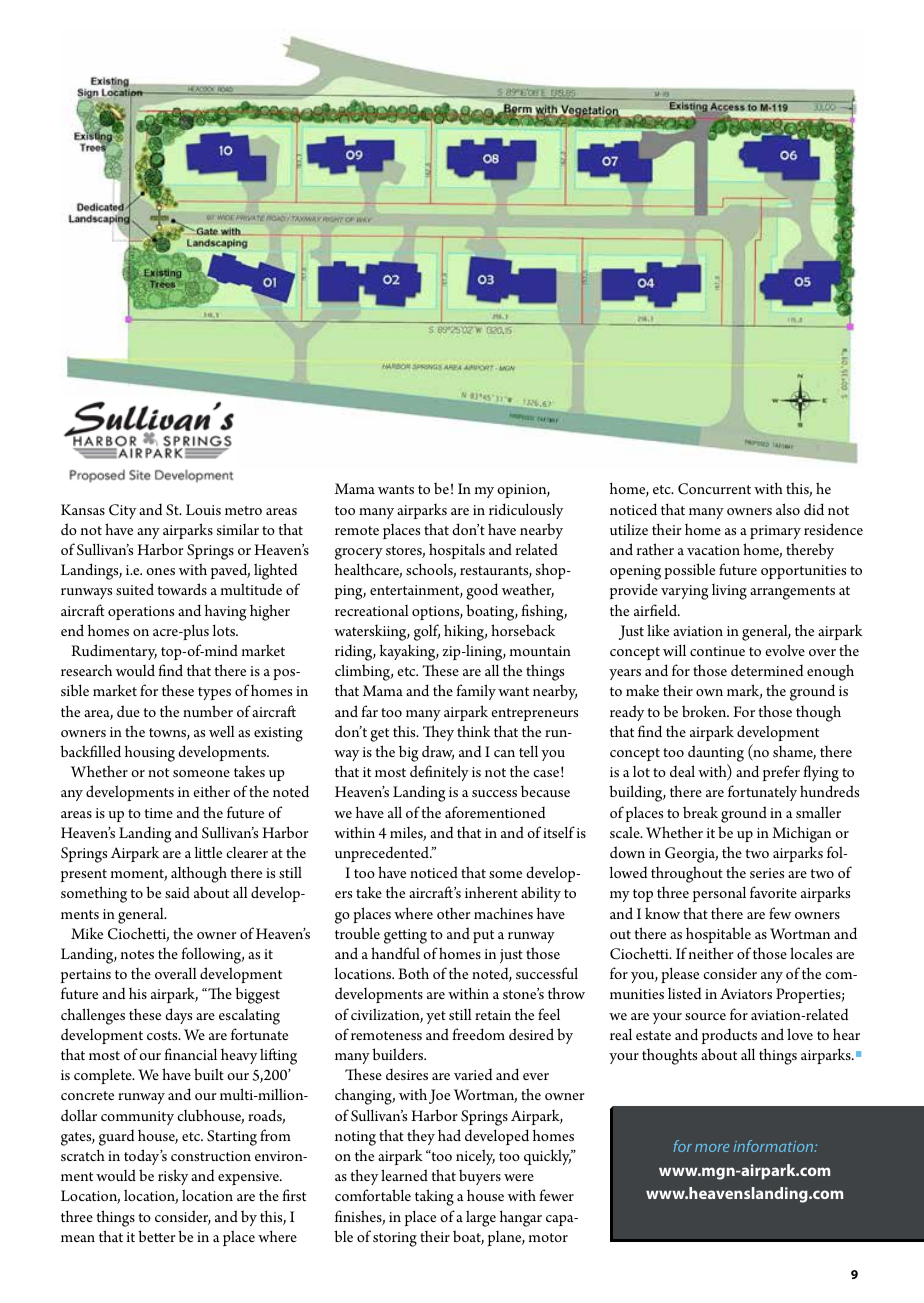 The height and width of the screenshot is (1303, 924). Describe the element at coordinates (526, 511) in the screenshot. I see `ridiculously` at that location.
